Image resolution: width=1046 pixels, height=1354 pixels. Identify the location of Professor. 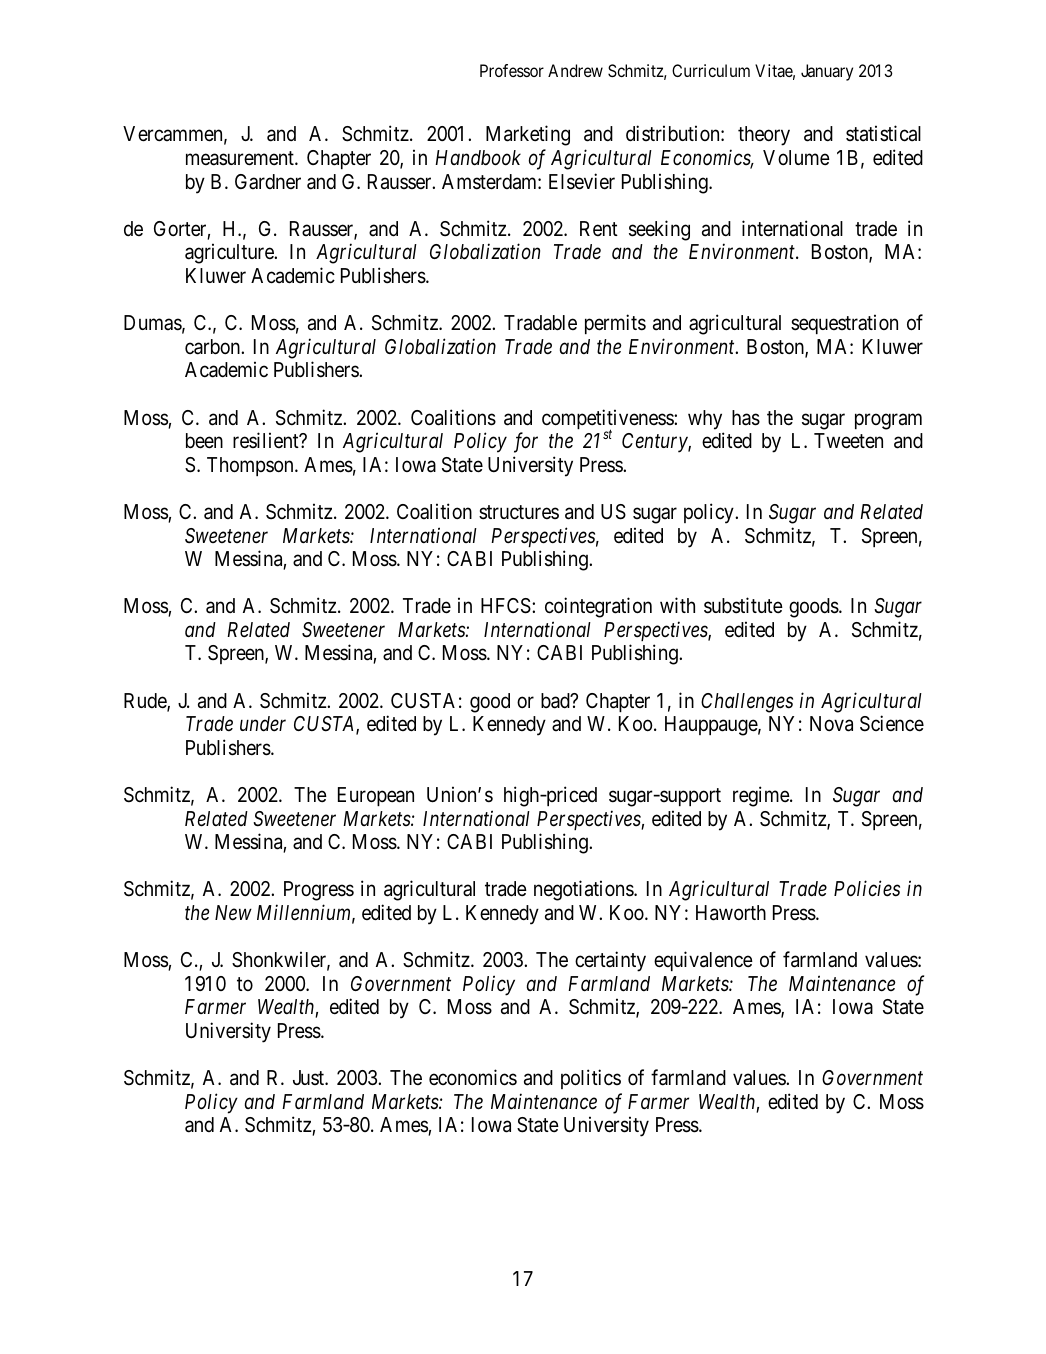
(512, 70).
